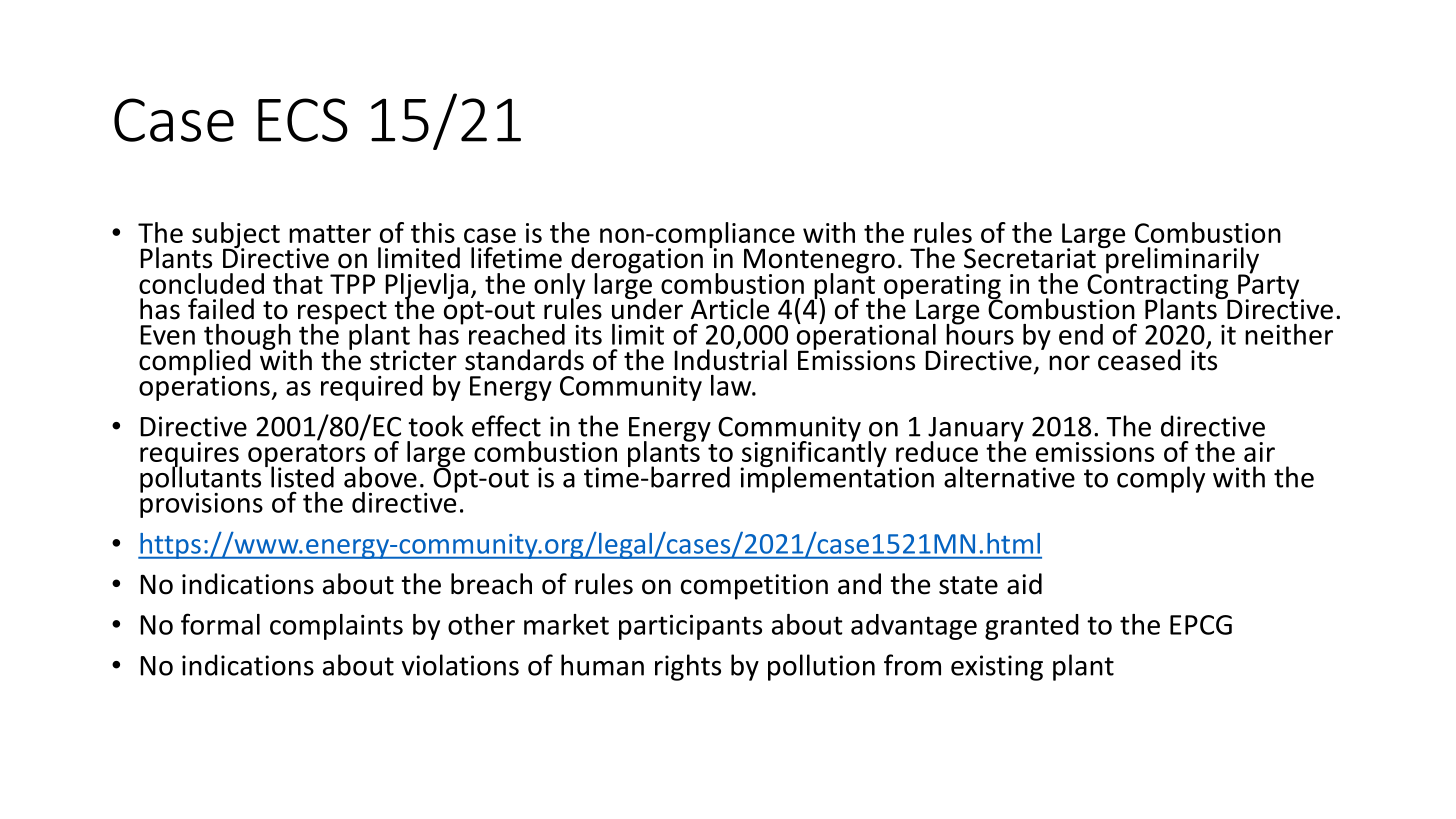 The width and height of the screenshot is (1456, 819). I want to click on Industrial, so click(730, 359).
